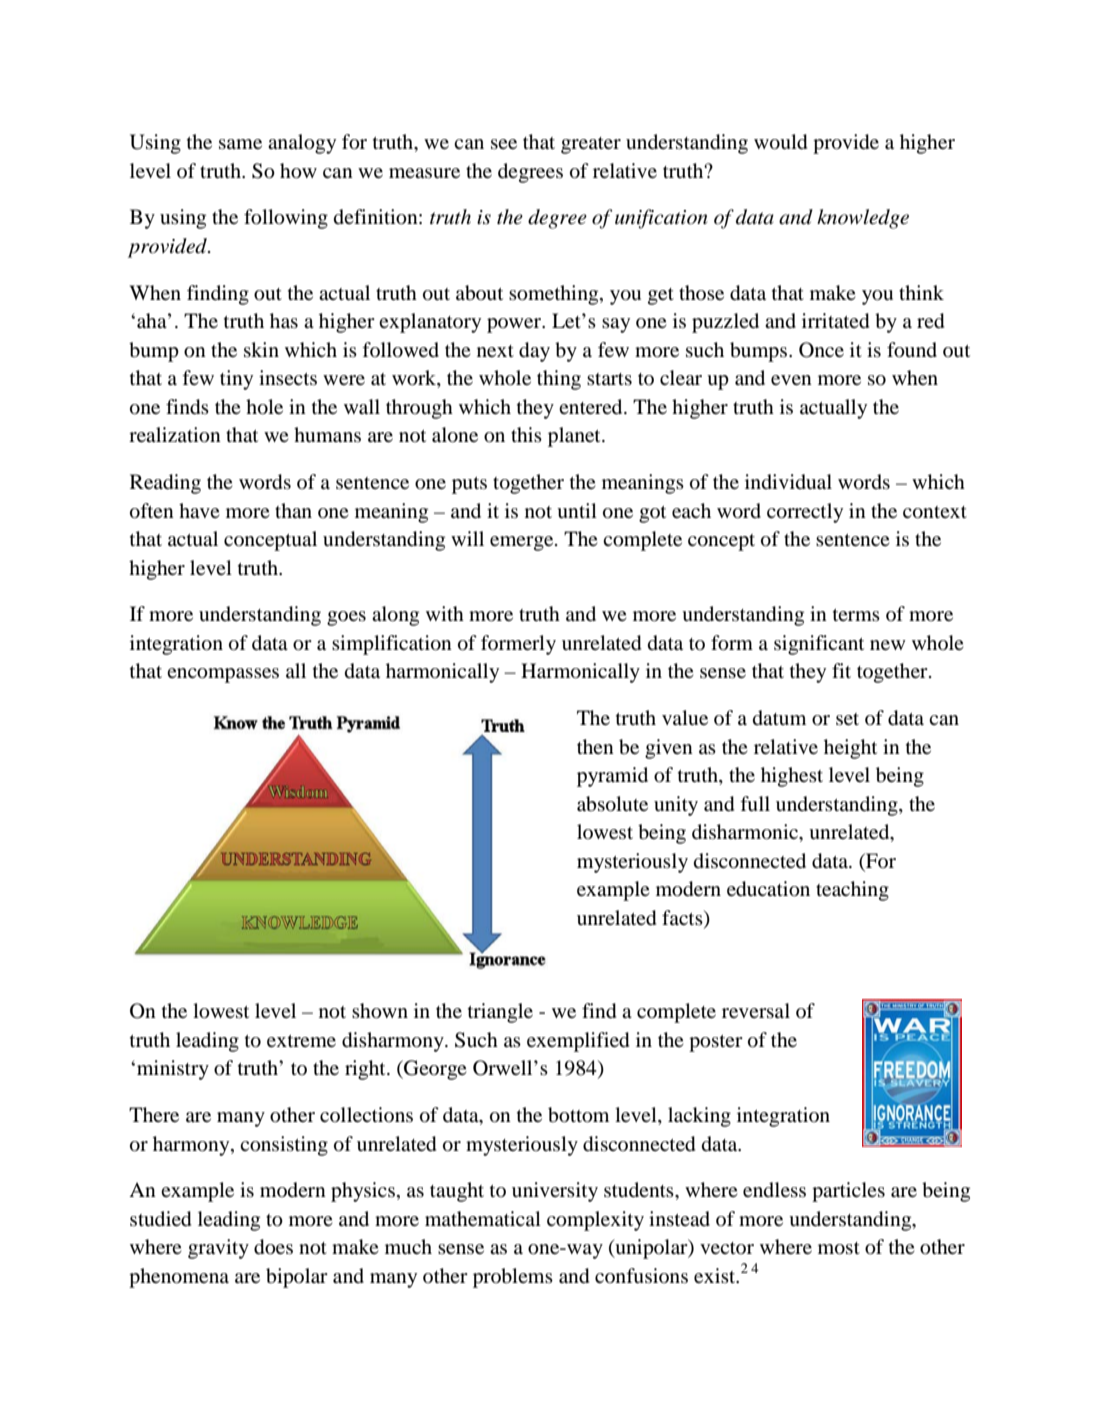  What do you see at coordinates (175, 435) in the page?
I see `realization` at bounding box center [175, 435].
